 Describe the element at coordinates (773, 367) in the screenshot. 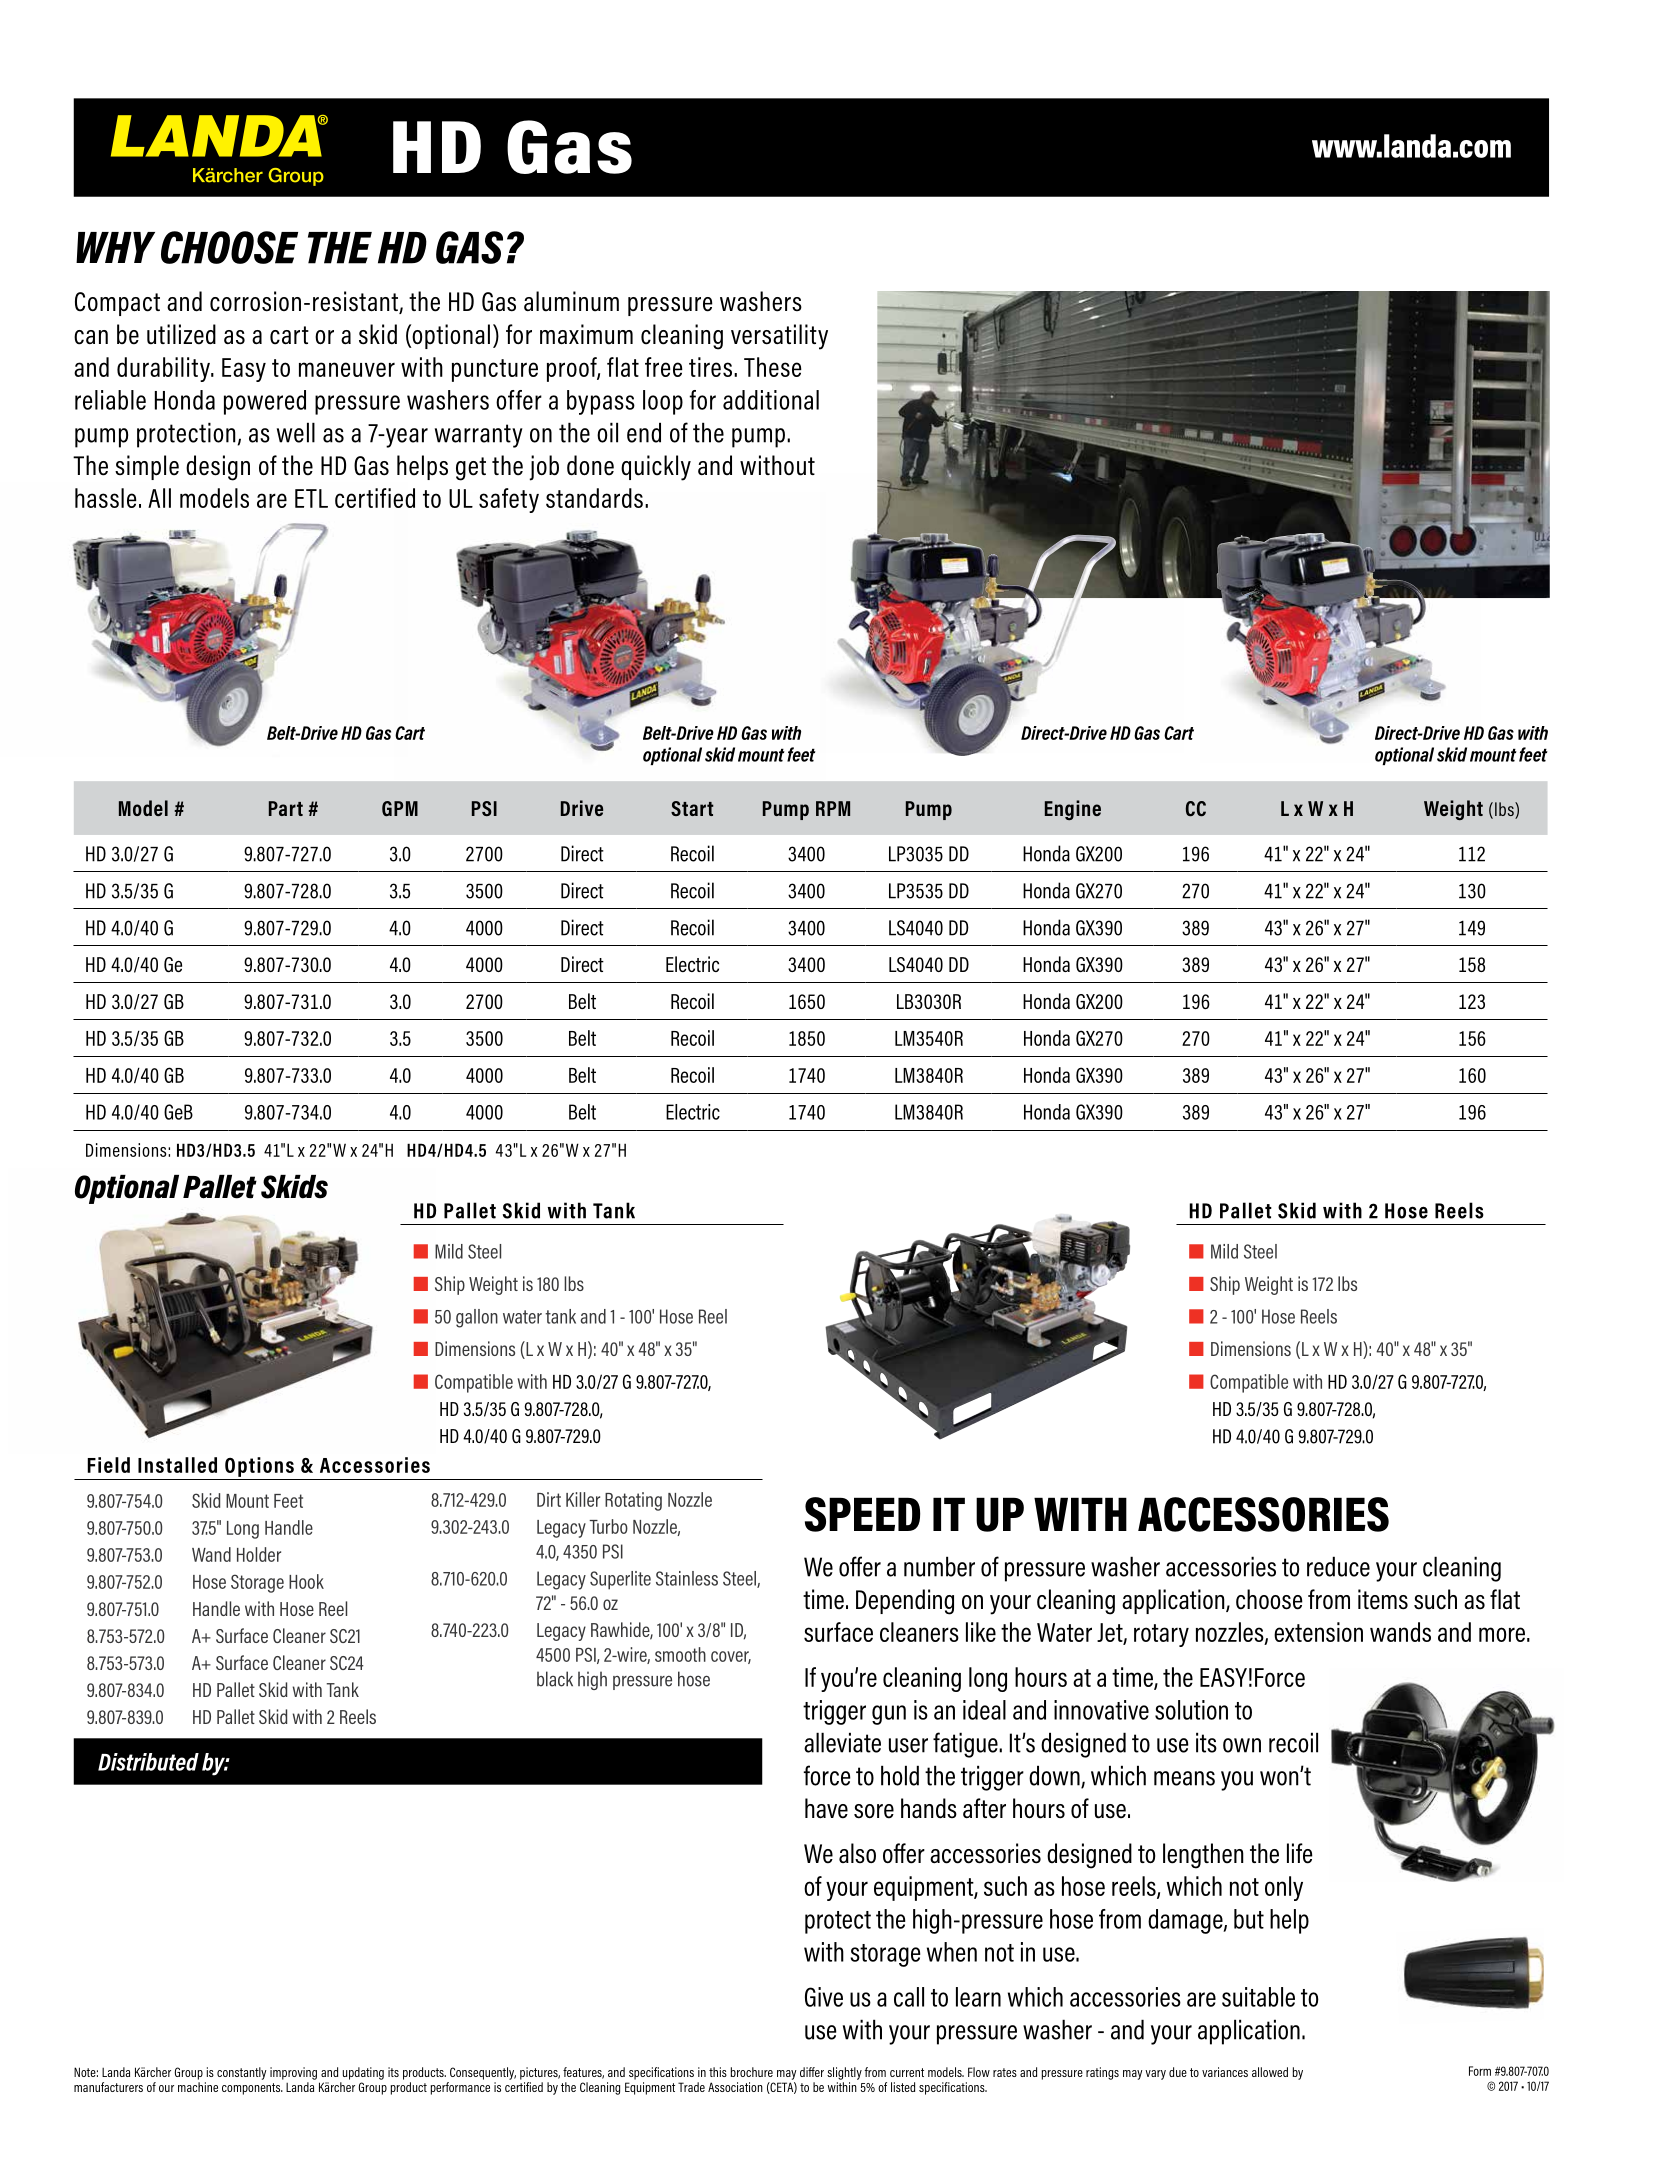

I see `These` at that location.
